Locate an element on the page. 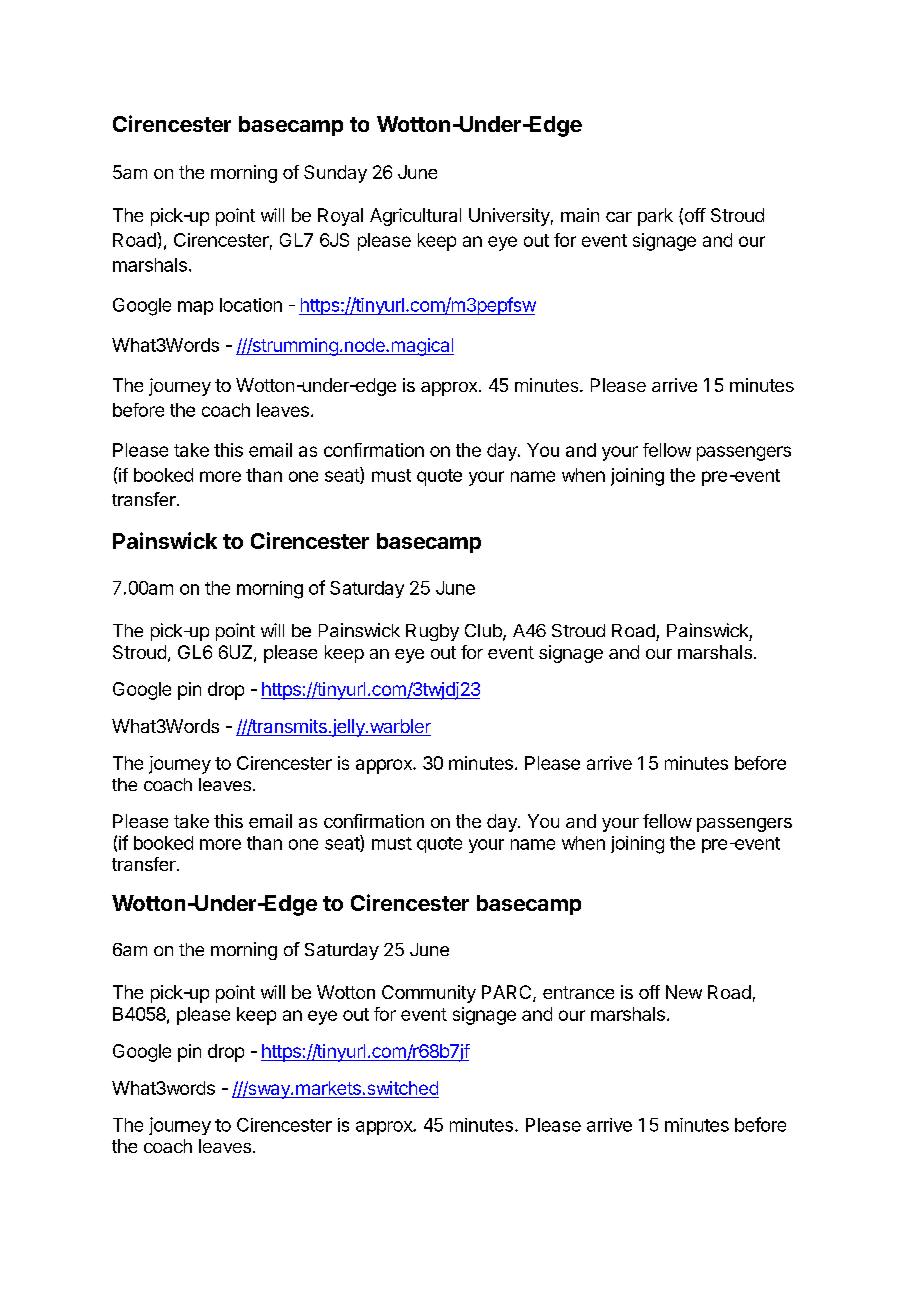 The image size is (924, 1308). car is located at coordinates (619, 217).
